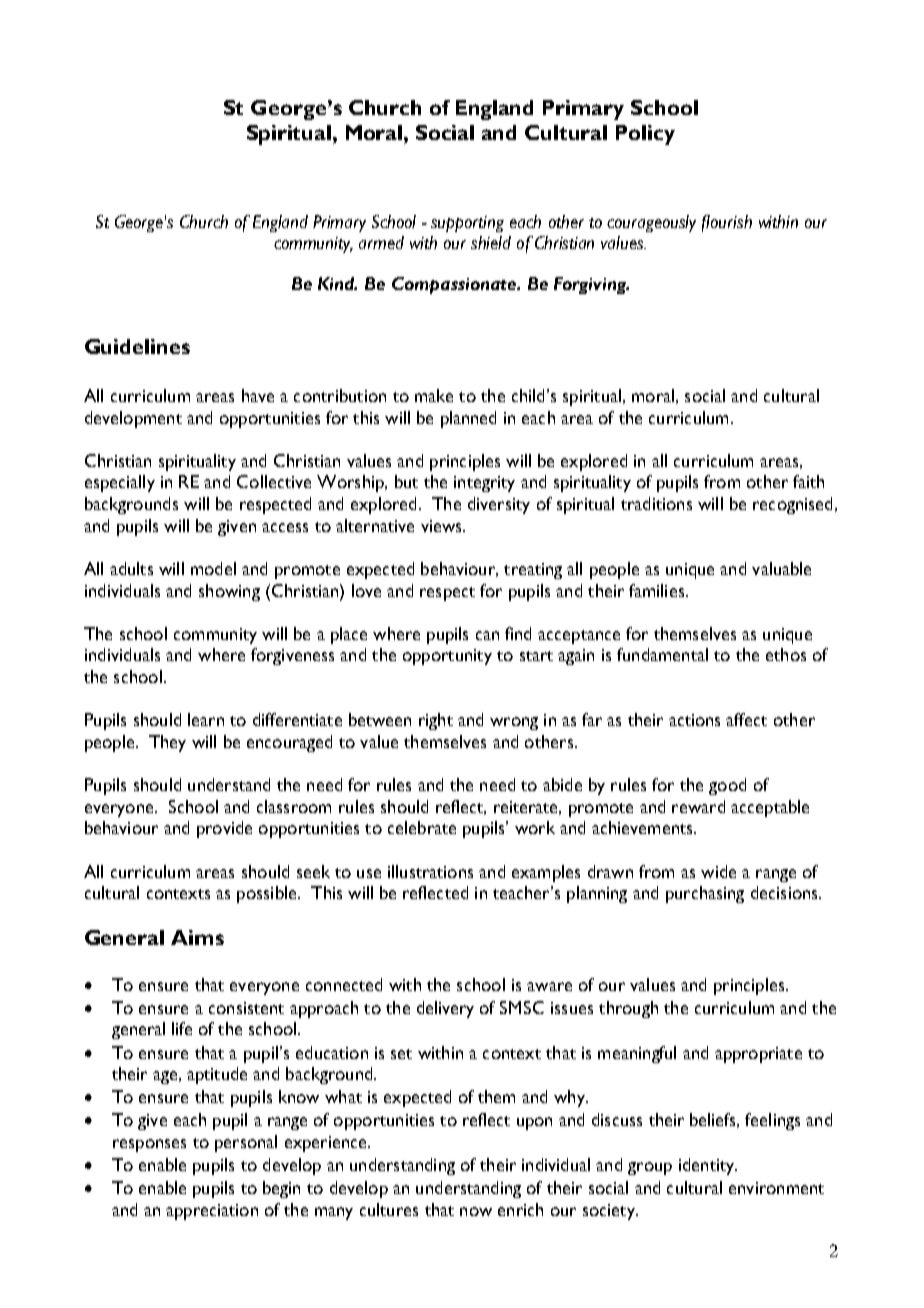 This image has width=924, height=1308. Describe the element at coordinates (442, 526) in the image. I see `views` at that location.
